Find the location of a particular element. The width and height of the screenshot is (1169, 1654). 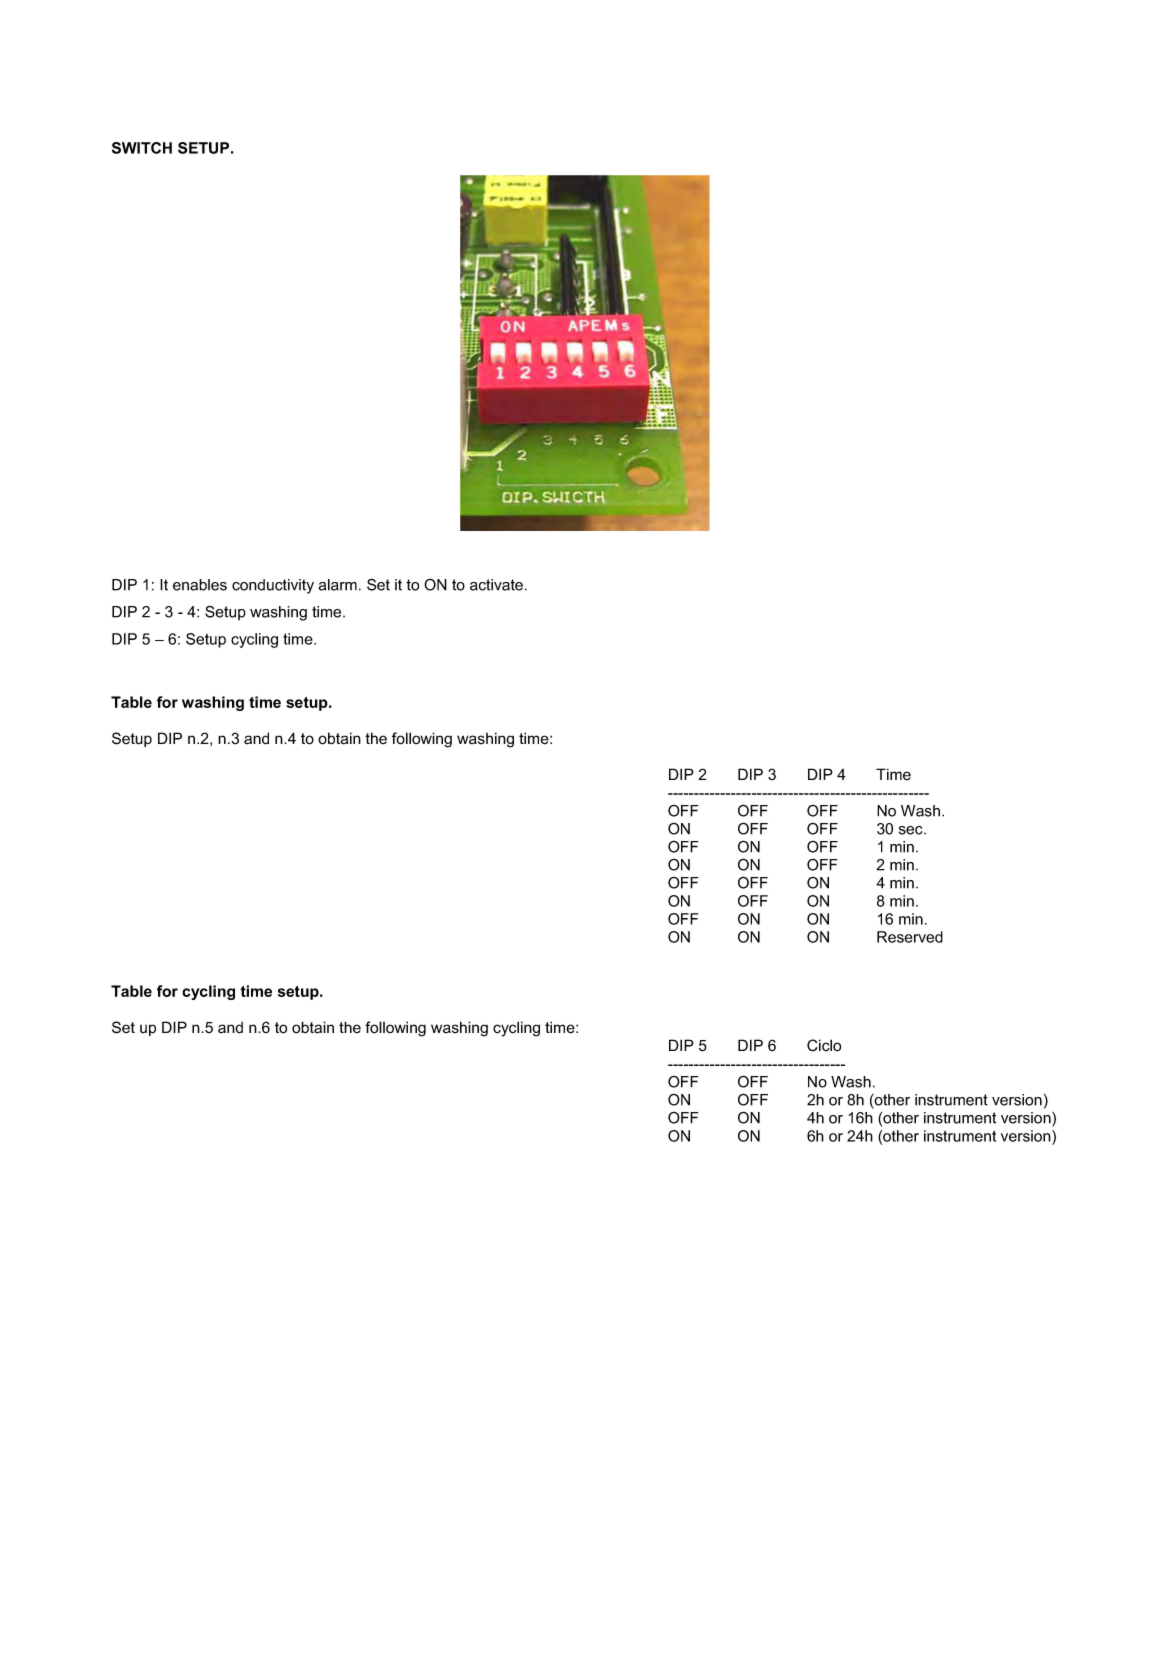

SWITCH is located at coordinates (142, 148).
